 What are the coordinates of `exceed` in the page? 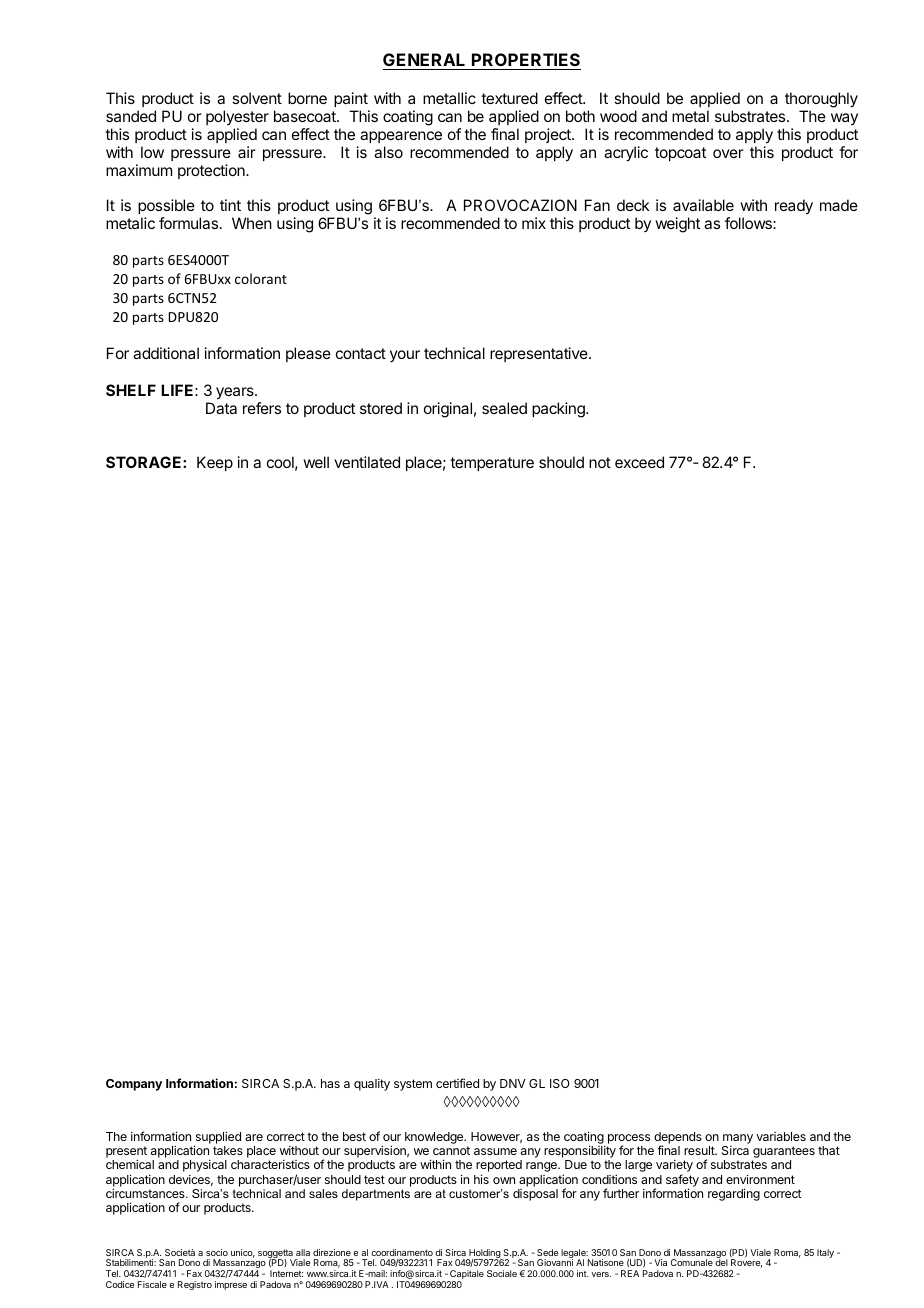 It's located at (639, 462).
